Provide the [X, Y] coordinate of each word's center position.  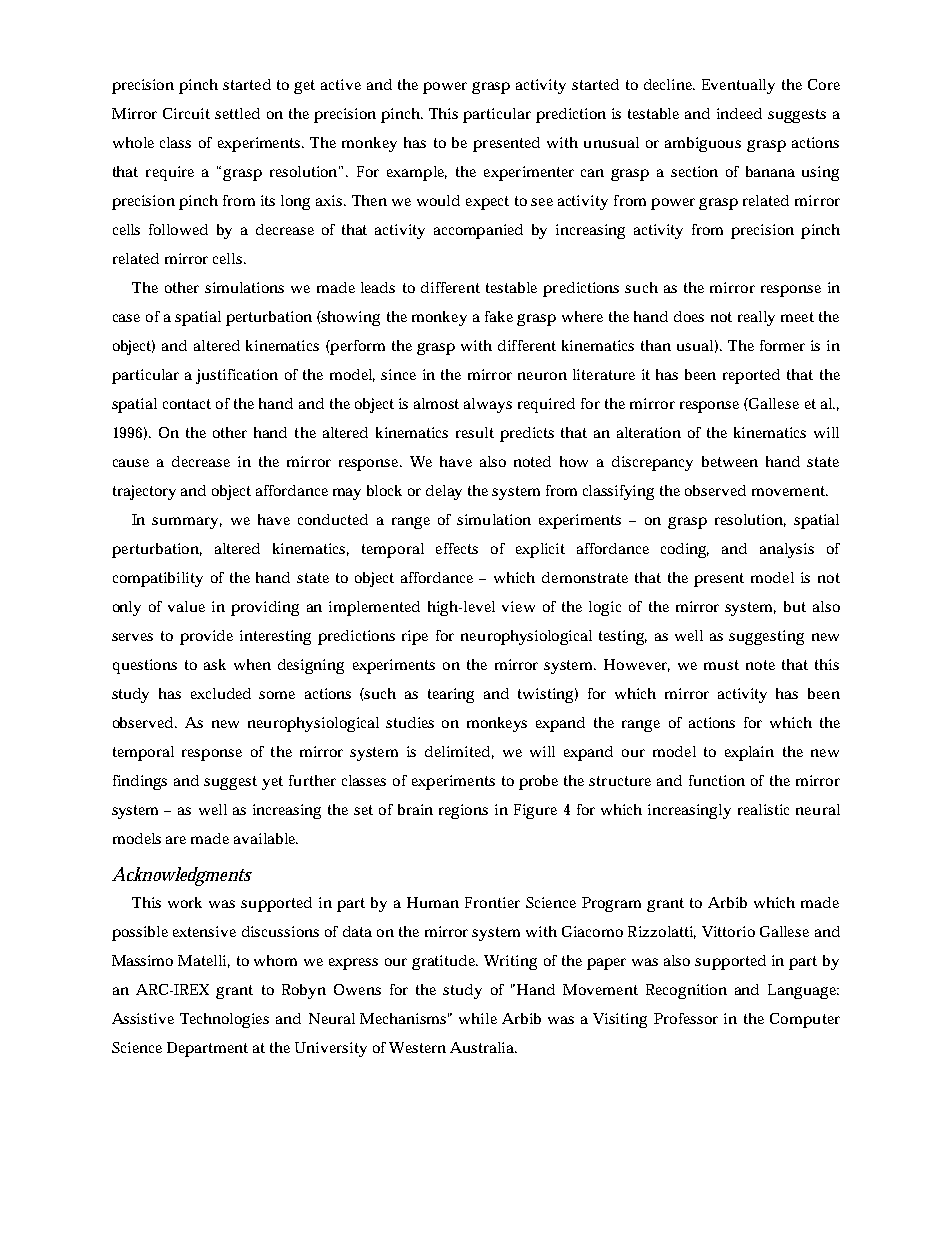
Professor [686, 1018]
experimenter [529, 173]
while [478, 1018]
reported [751, 376]
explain [749, 753]
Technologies [224, 1020]
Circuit [186, 113]
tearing [451, 695]
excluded [221, 693]
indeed [739, 113]
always [488, 405]
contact [187, 404]
